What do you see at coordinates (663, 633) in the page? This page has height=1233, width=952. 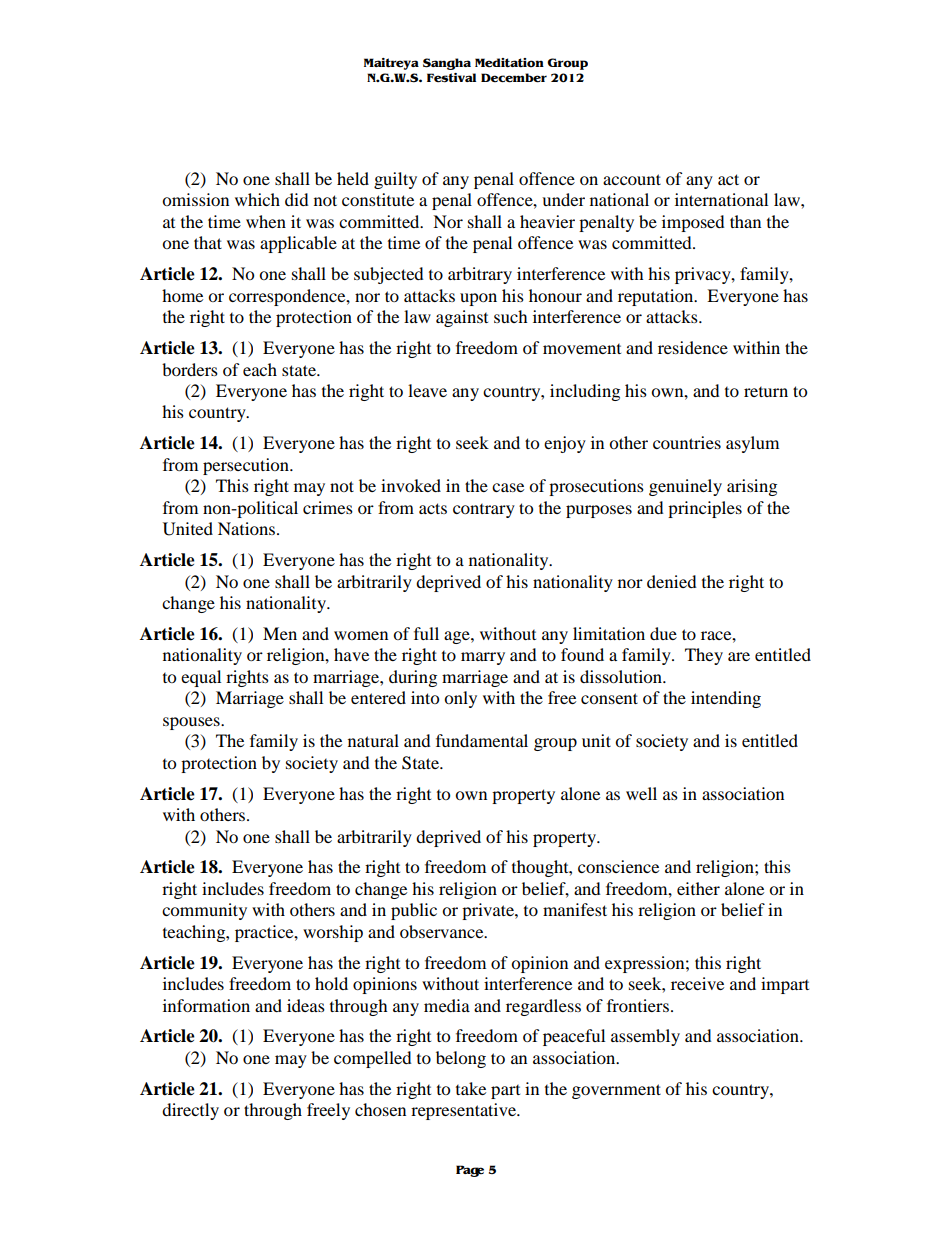 I see `due` at bounding box center [663, 633].
